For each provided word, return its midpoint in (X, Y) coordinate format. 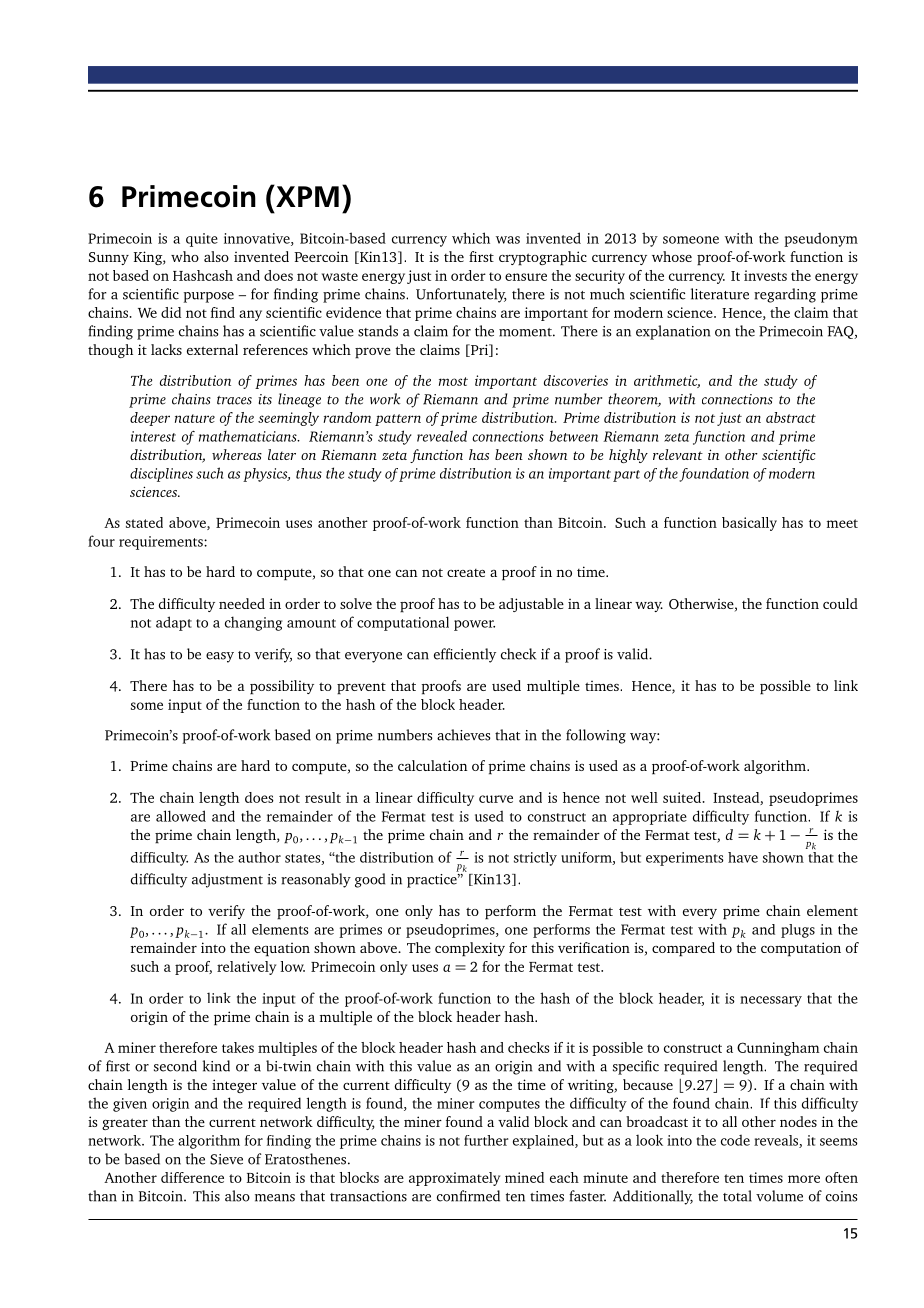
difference (192, 1177)
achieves (464, 735)
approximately (454, 1179)
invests (765, 275)
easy (220, 657)
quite (202, 240)
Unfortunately (461, 295)
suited (682, 797)
